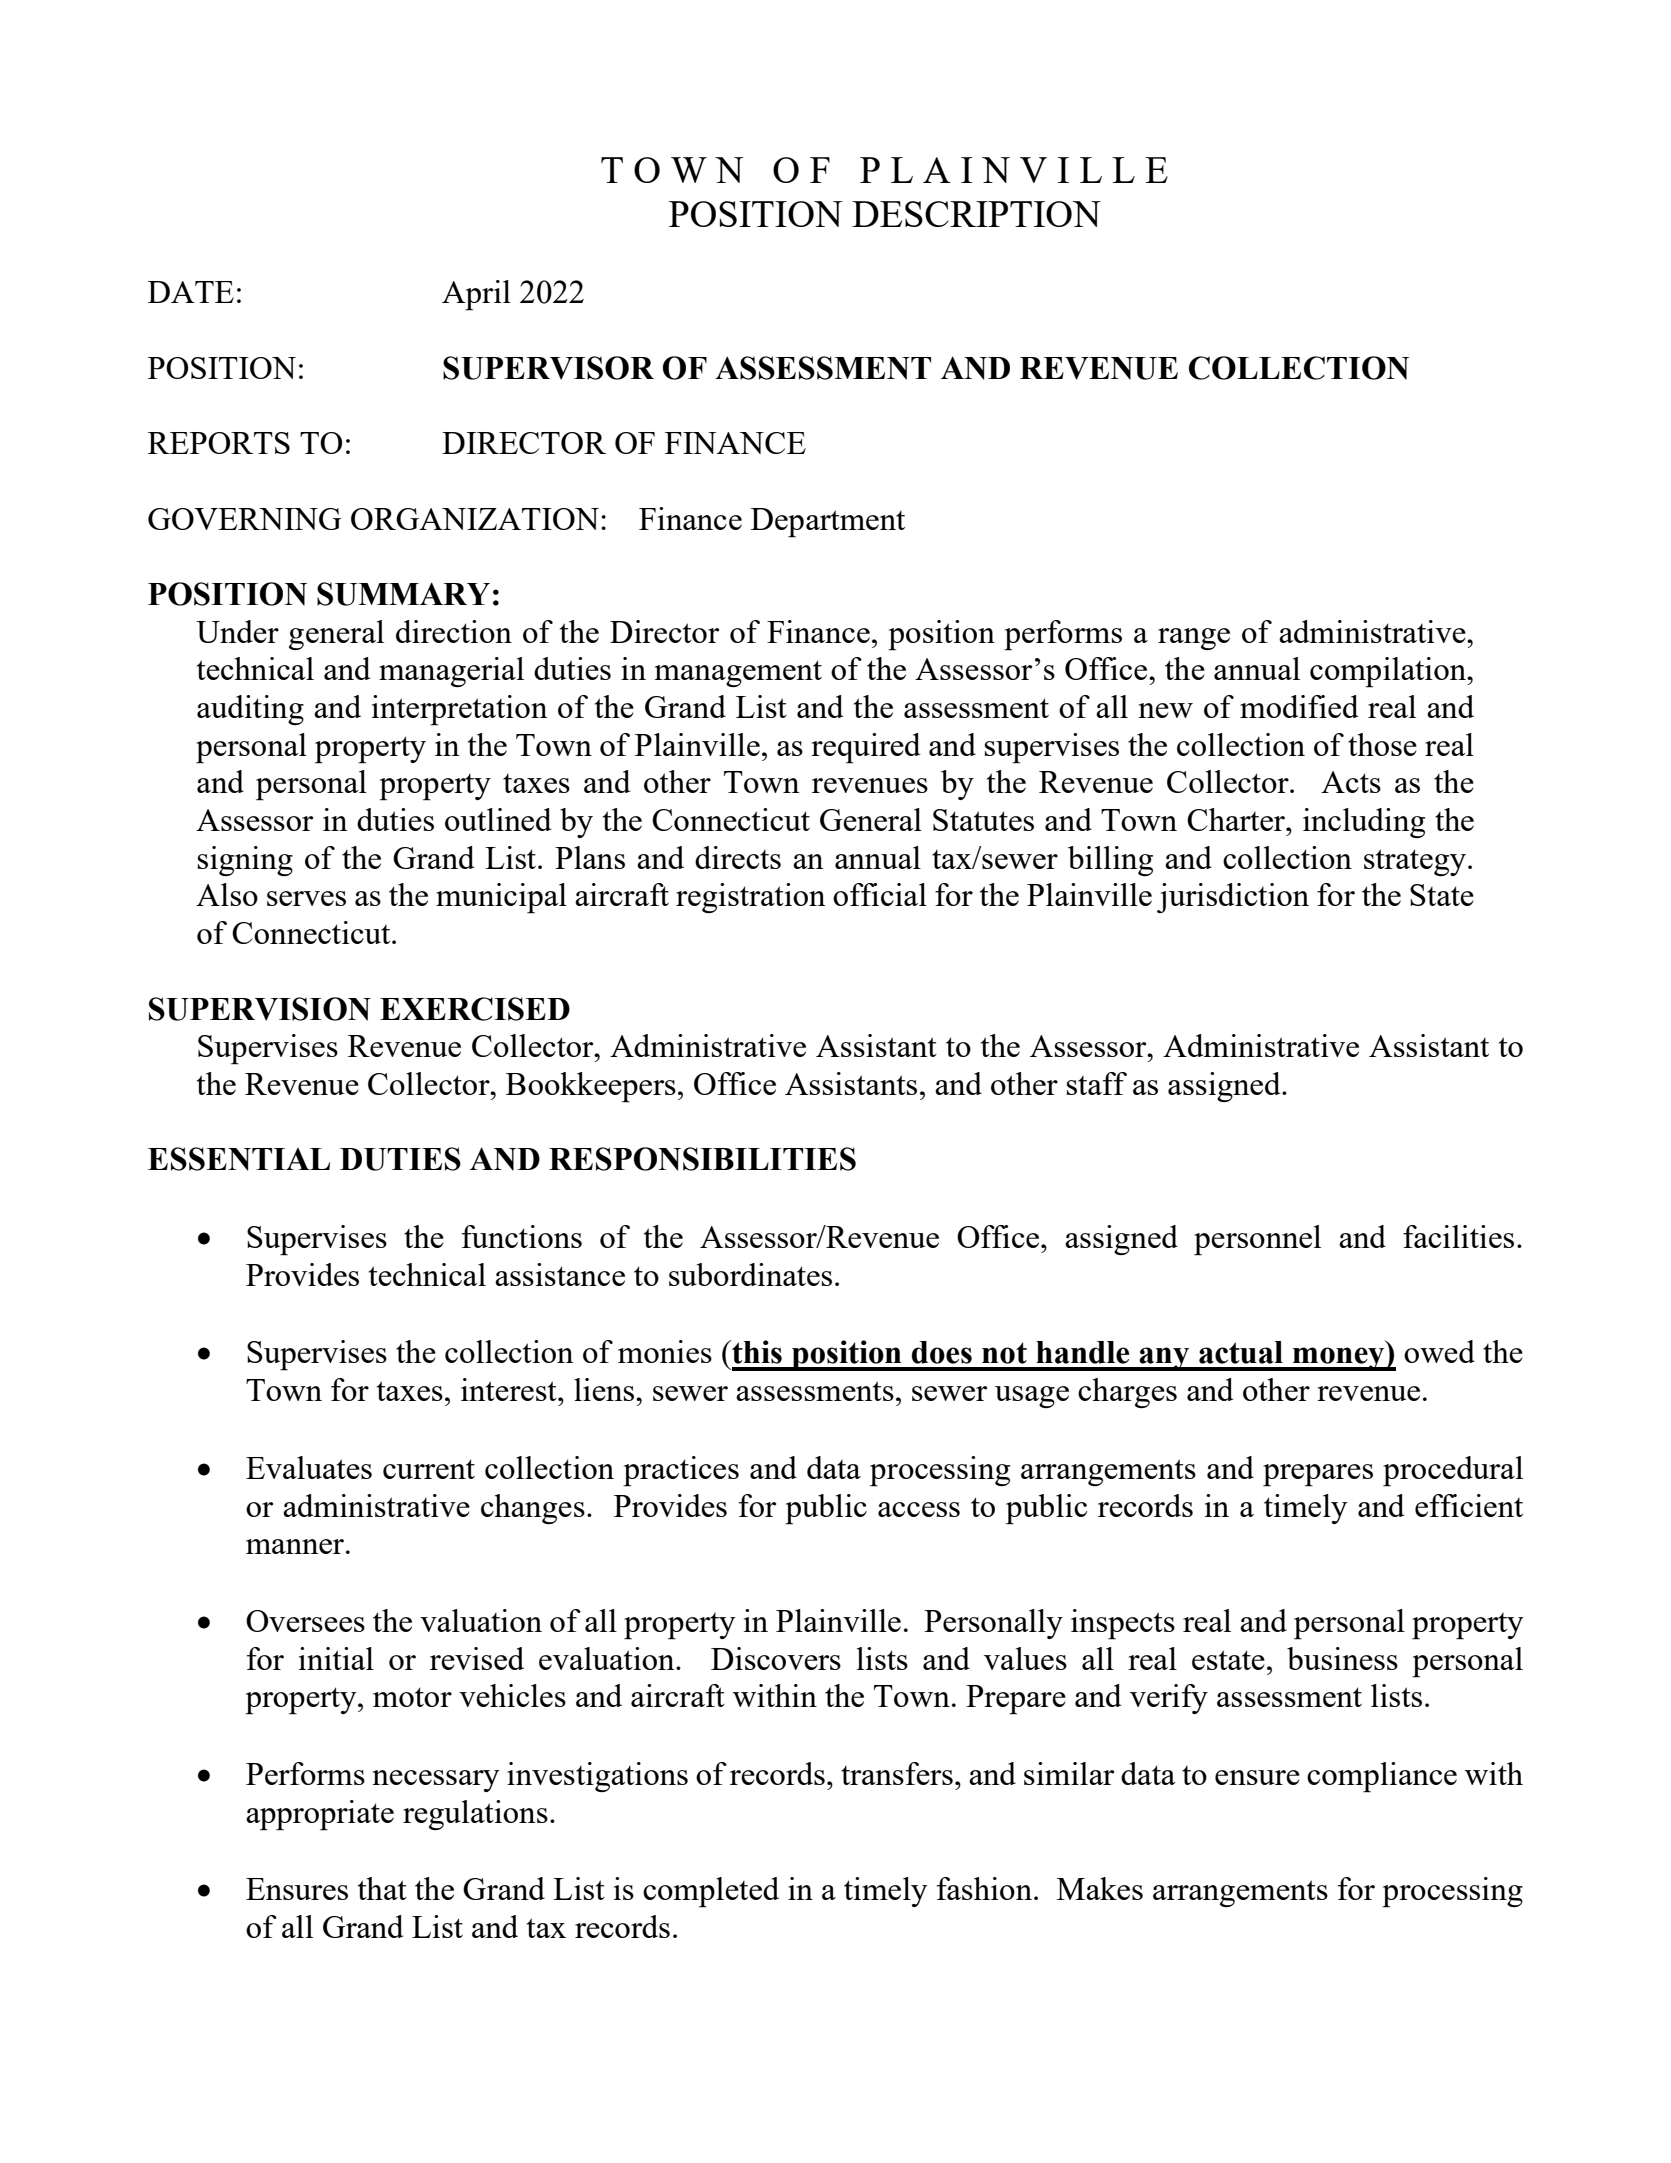 Image resolution: width=1671 pixels, height=2163 pixels. I want to click on compilation, so click(1389, 672).
